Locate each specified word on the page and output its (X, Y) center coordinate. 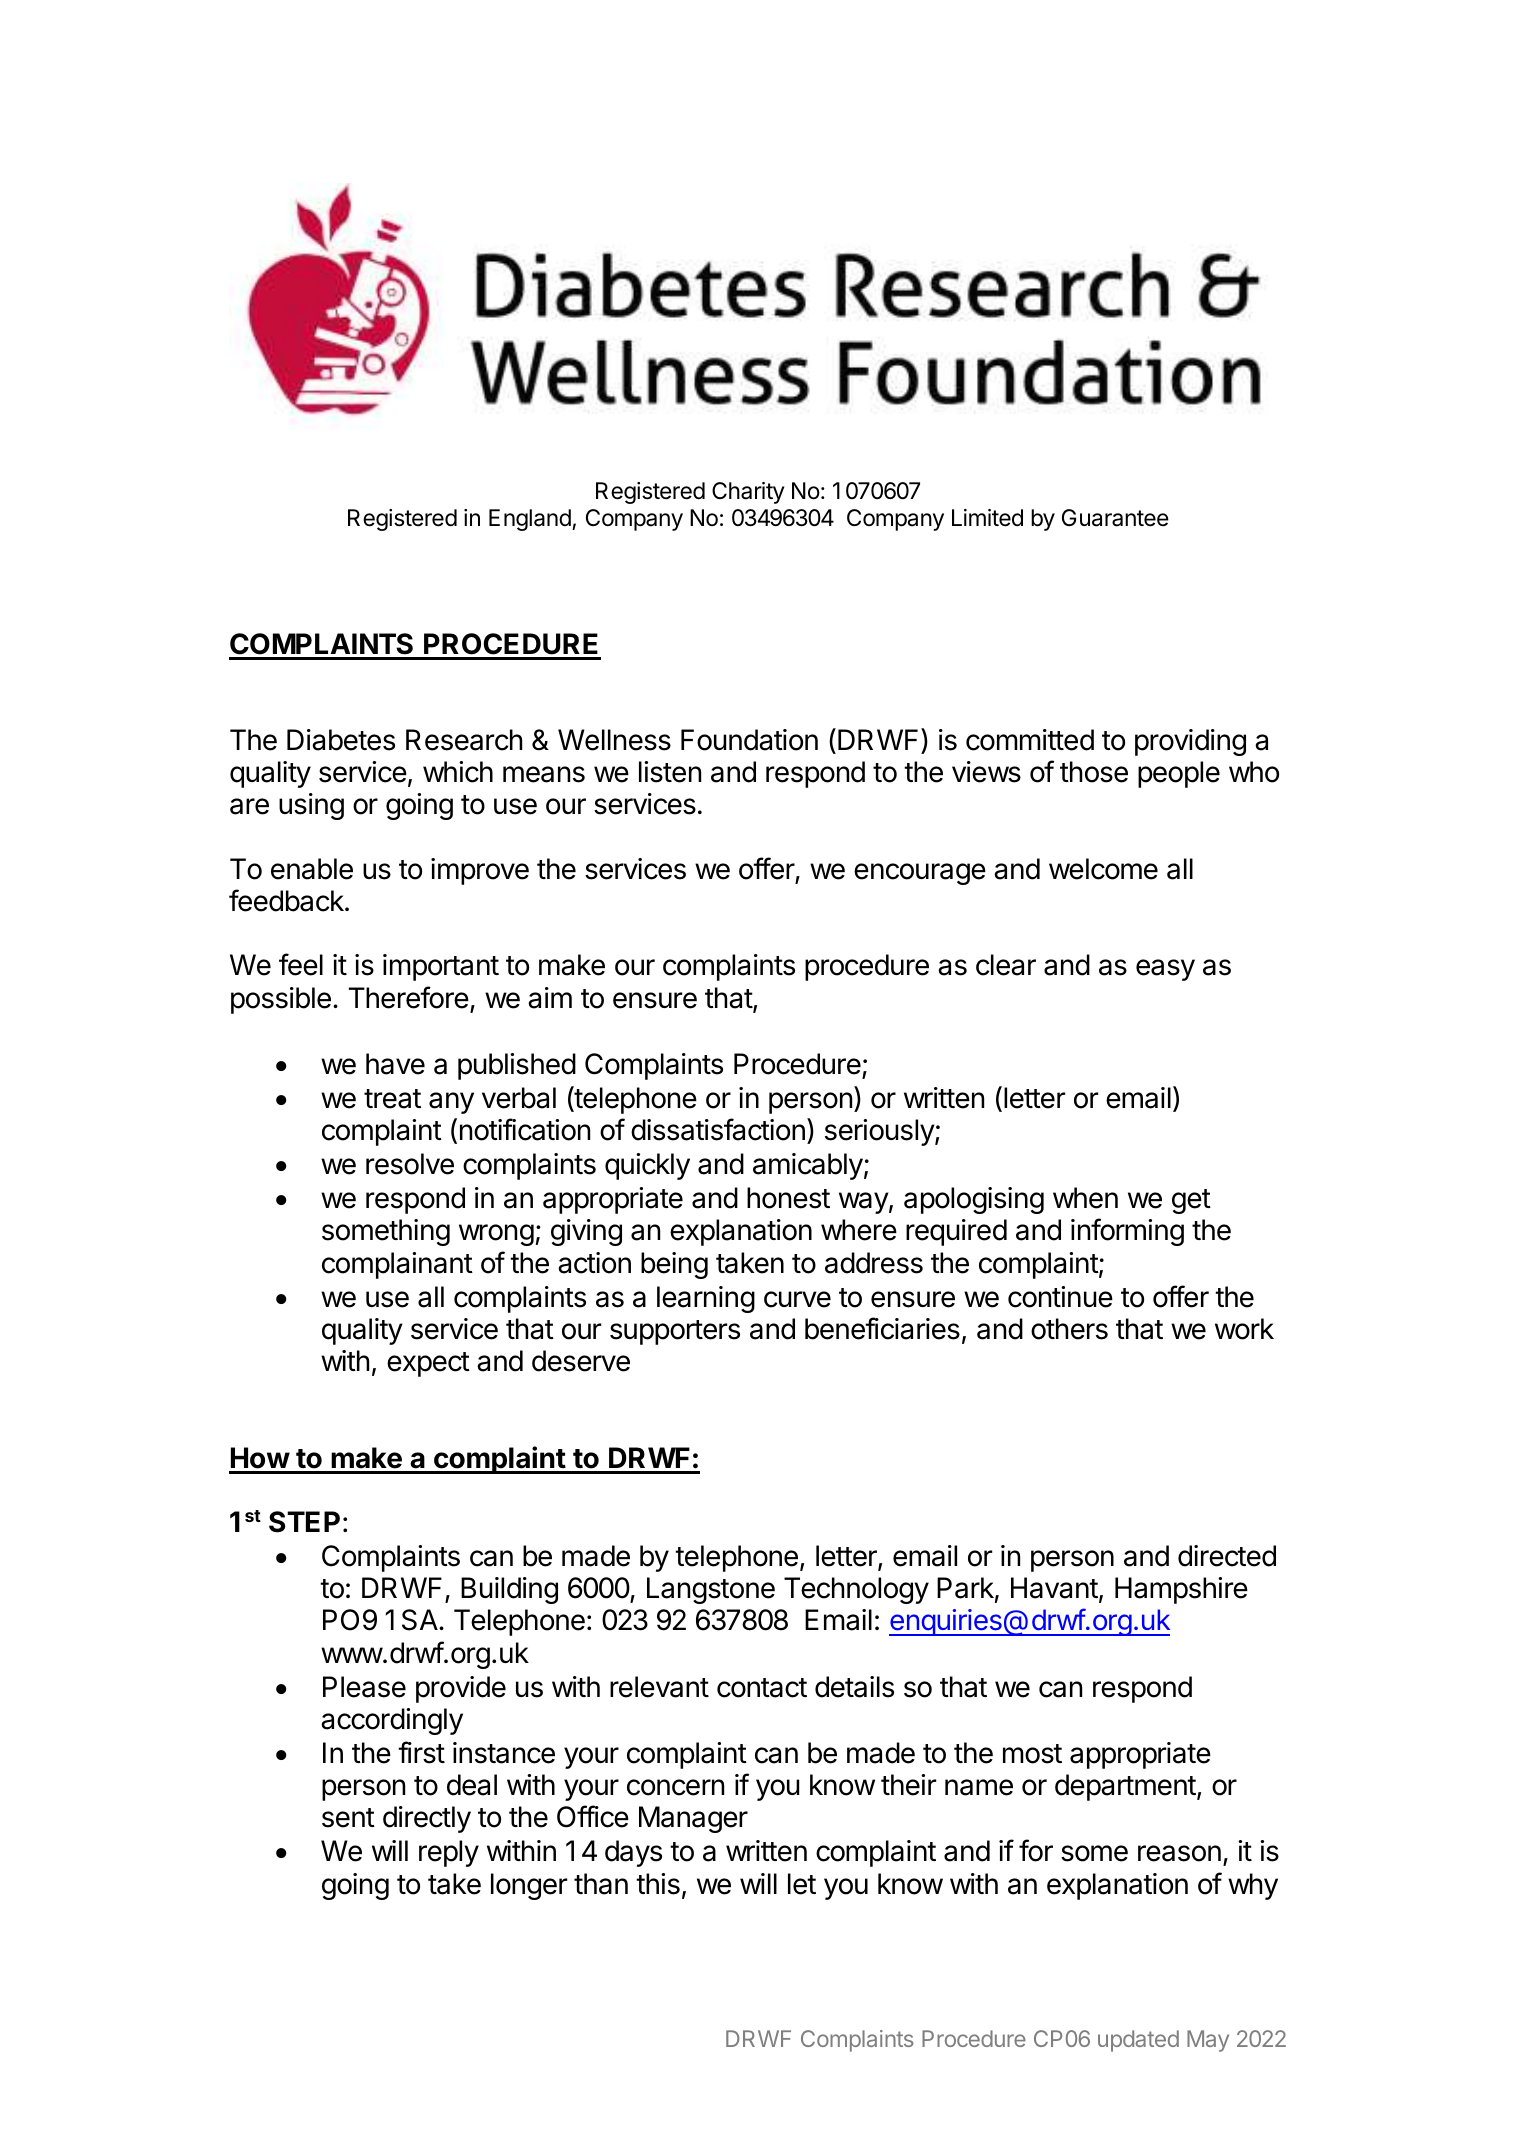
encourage (920, 874)
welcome (1103, 869)
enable (312, 869)
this (658, 1884)
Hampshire (1181, 1590)
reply (449, 1853)
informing (1127, 1232)
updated (1138, 2041)
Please (364, 1687)
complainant (397, 1265)
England (531, 520)
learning (706, 1299)
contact (762, 1688)
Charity (748, 493)
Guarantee (1115, 518)
